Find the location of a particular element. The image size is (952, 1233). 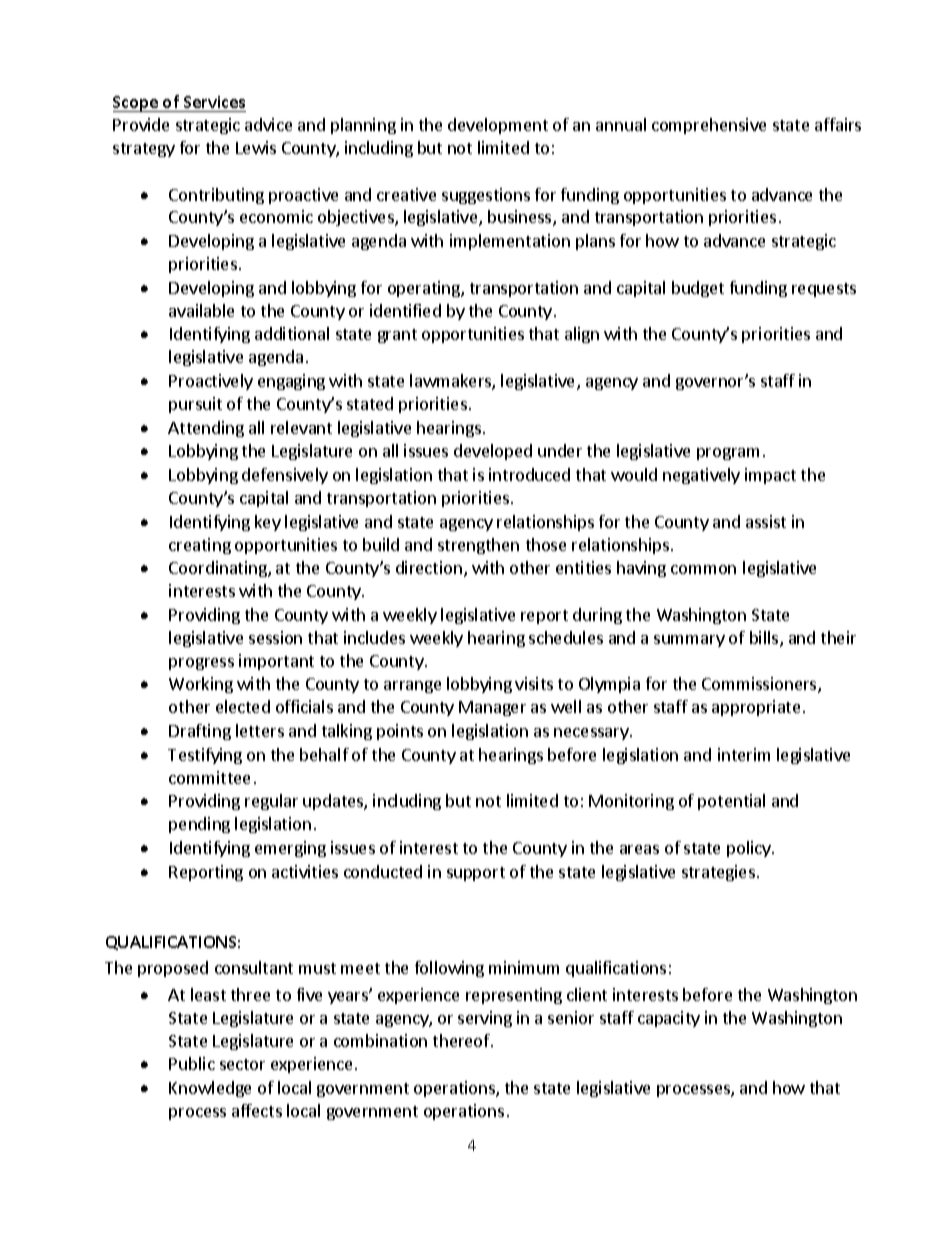

capacity is located at coordinates (669, 1019).
